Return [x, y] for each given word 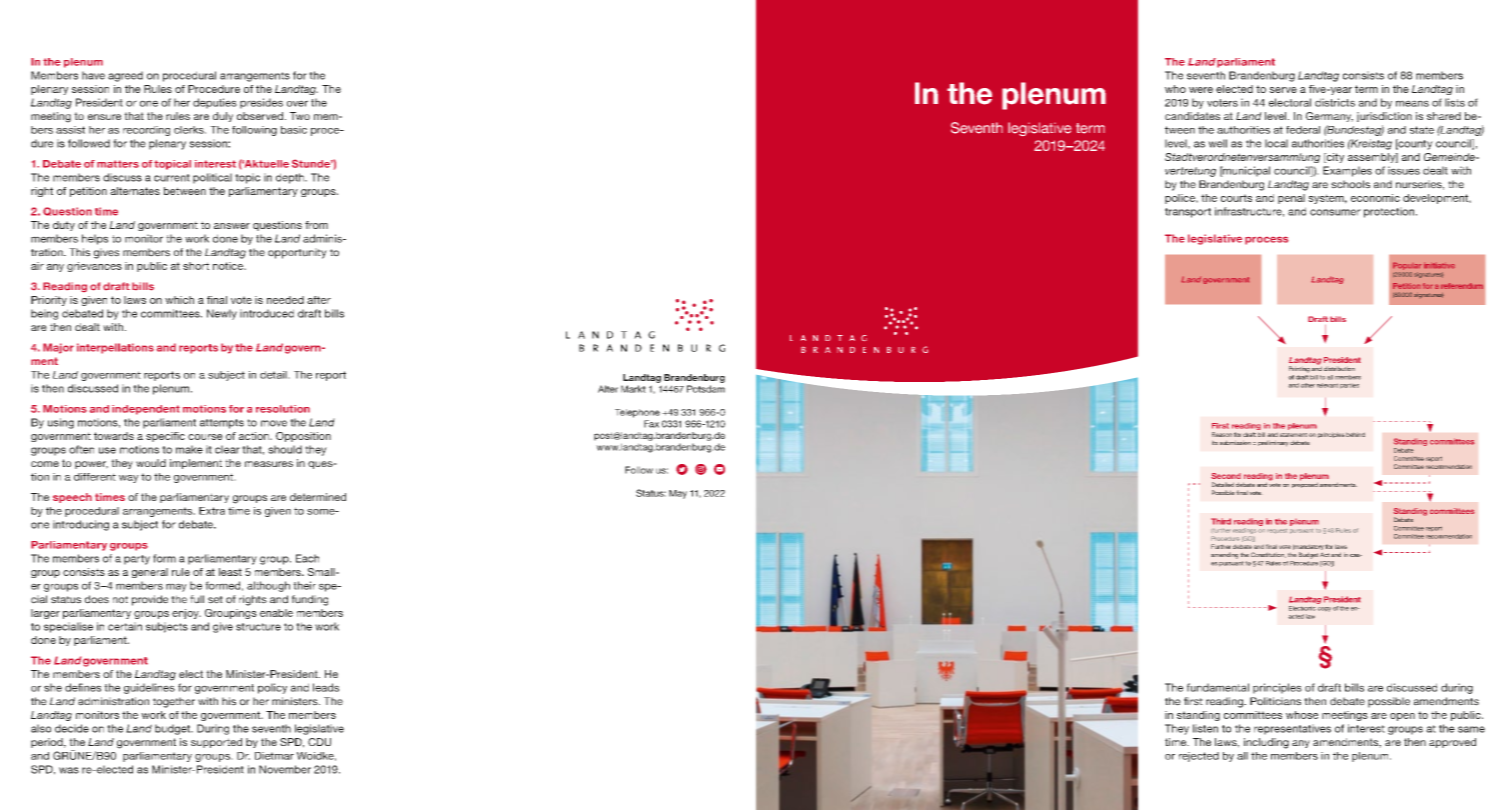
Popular [1407, 266]
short [196, 266]
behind [1355, 434]
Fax [651, 424]
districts [1335, 102]
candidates [1192, 116]
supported [216, 743]
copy [1324, 609]
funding [310, 600]
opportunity [297, 253]
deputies [215, 103]
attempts [222, 424]
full [197, 599]
